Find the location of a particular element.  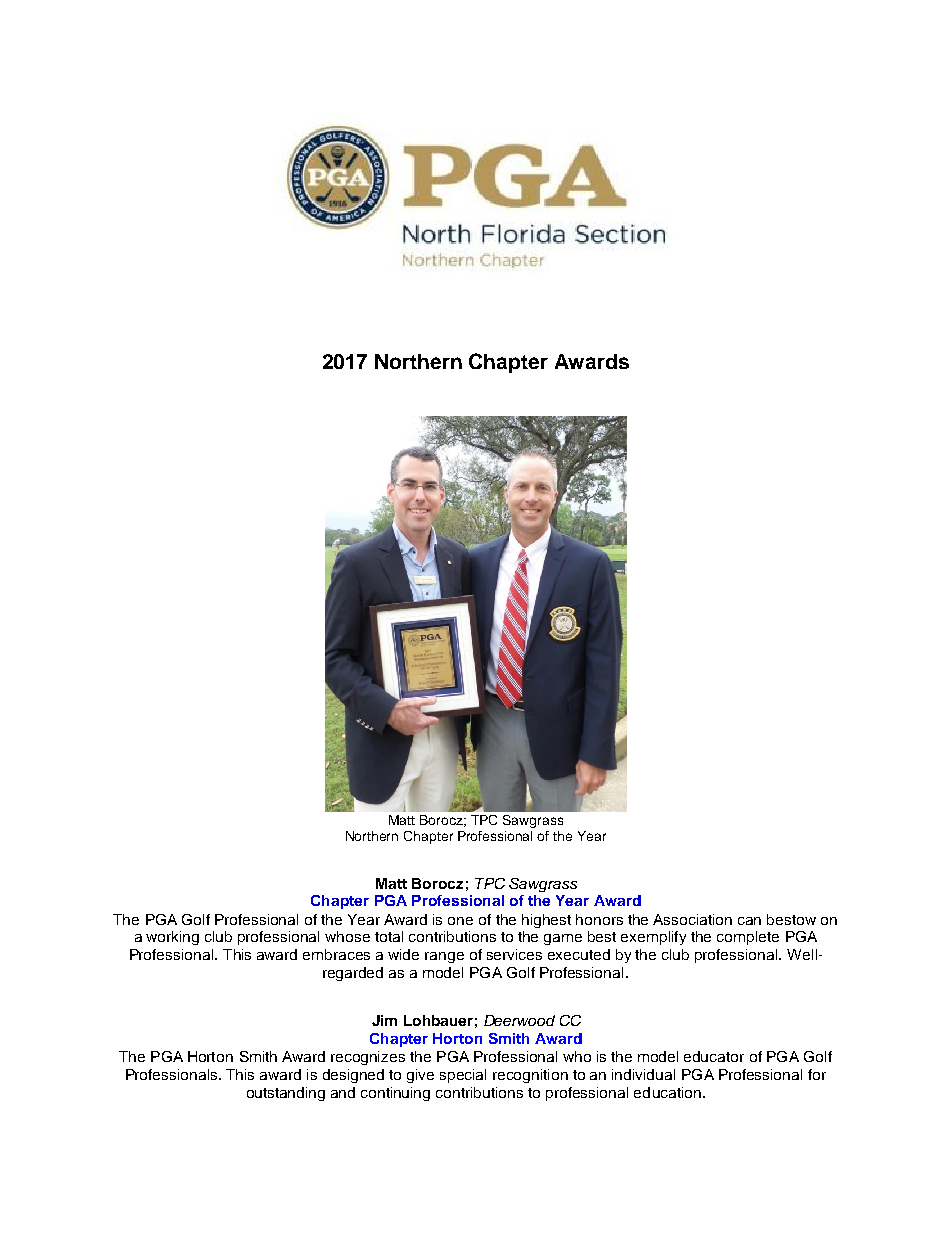

one is located at coordinates (460, 921).
